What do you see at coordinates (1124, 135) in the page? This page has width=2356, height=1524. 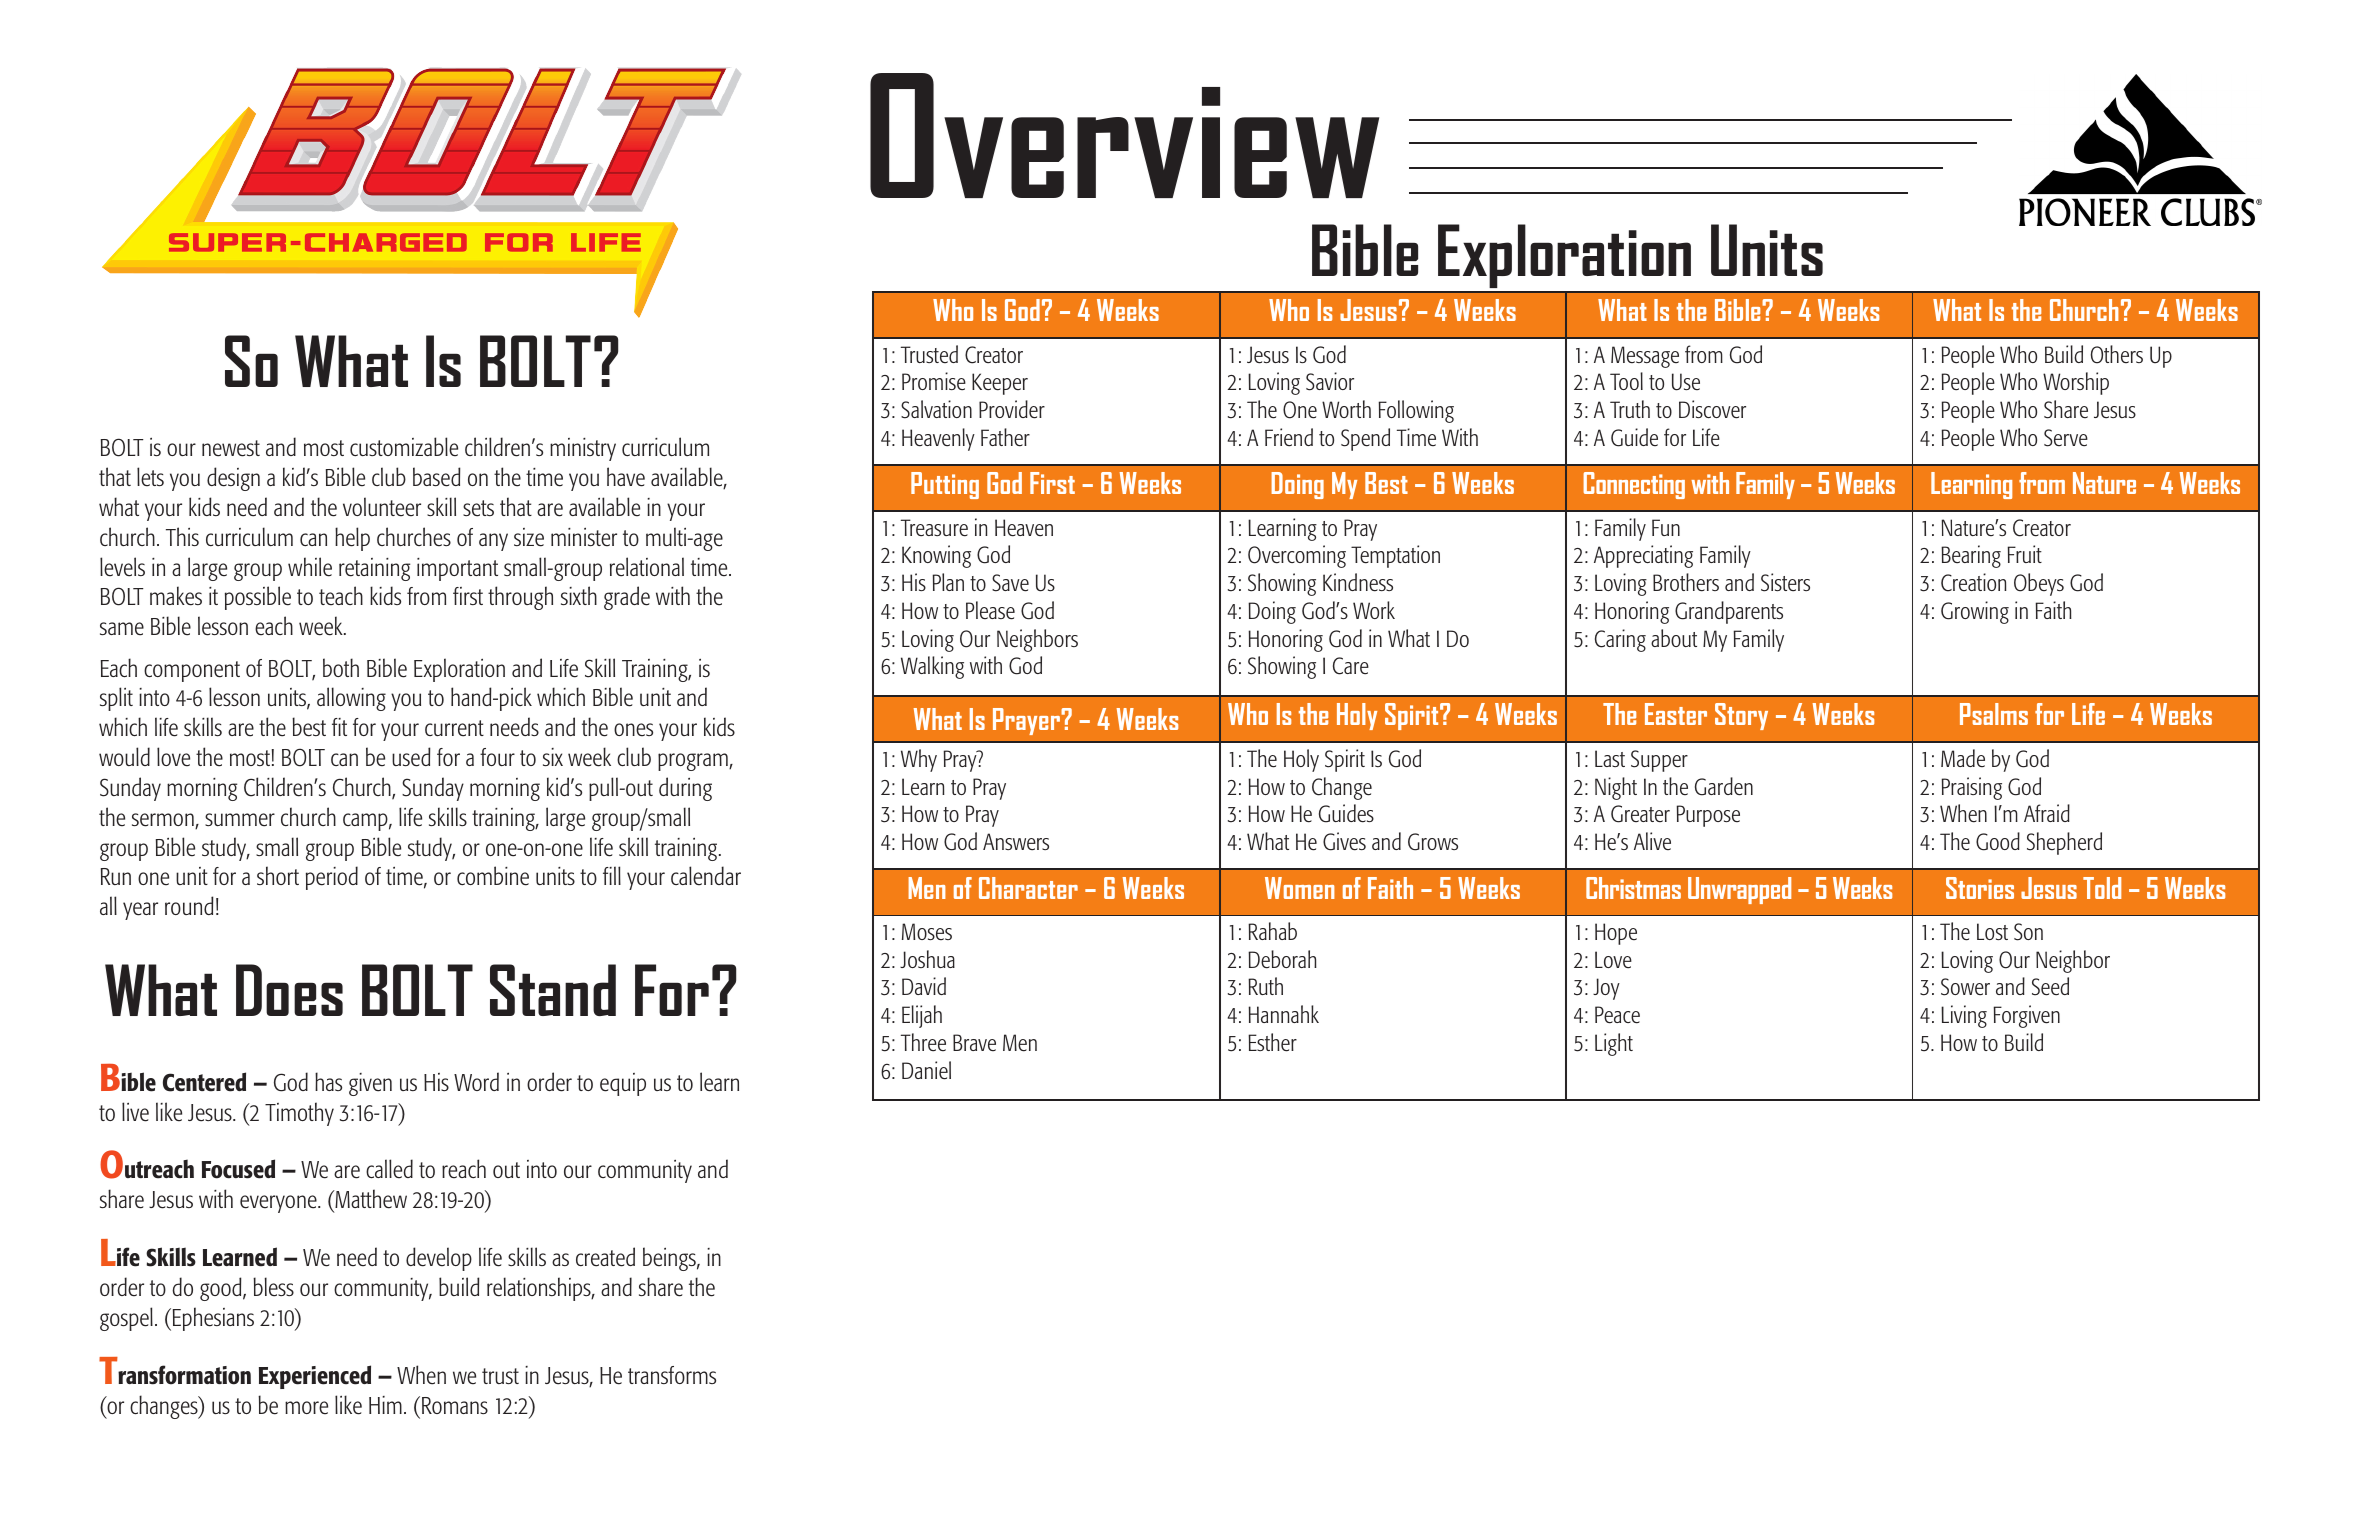 I see `Overview` at bounding box center [1124, 135].
